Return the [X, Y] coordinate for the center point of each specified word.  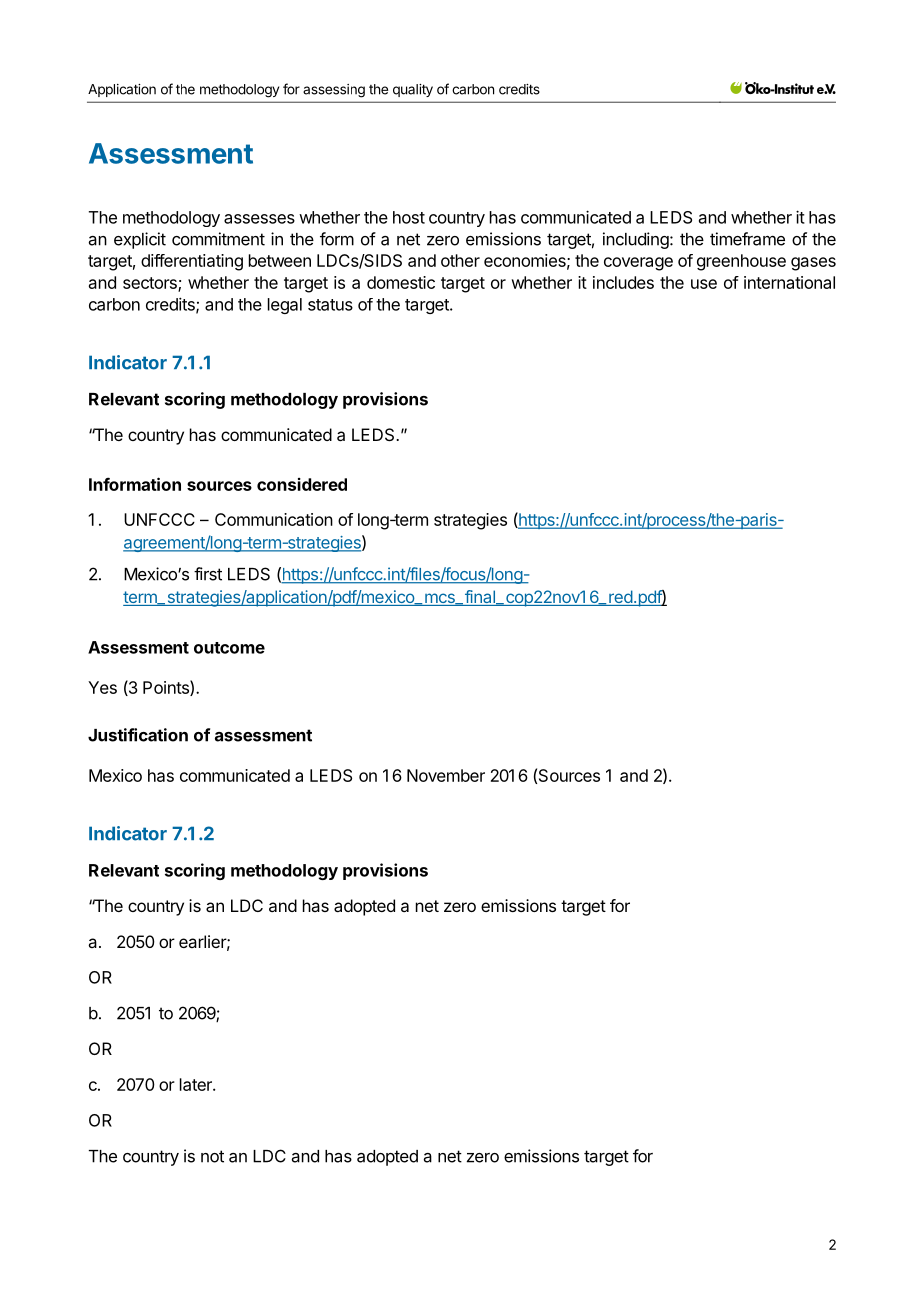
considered [302, 484]
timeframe [747, 239]
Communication [274, 519]
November [446, 775]
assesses [259, 219]
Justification [138, 735]
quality [413, 90]
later [197, 1084]
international [789, 282]
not [212, 1156]
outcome [229, 648]
